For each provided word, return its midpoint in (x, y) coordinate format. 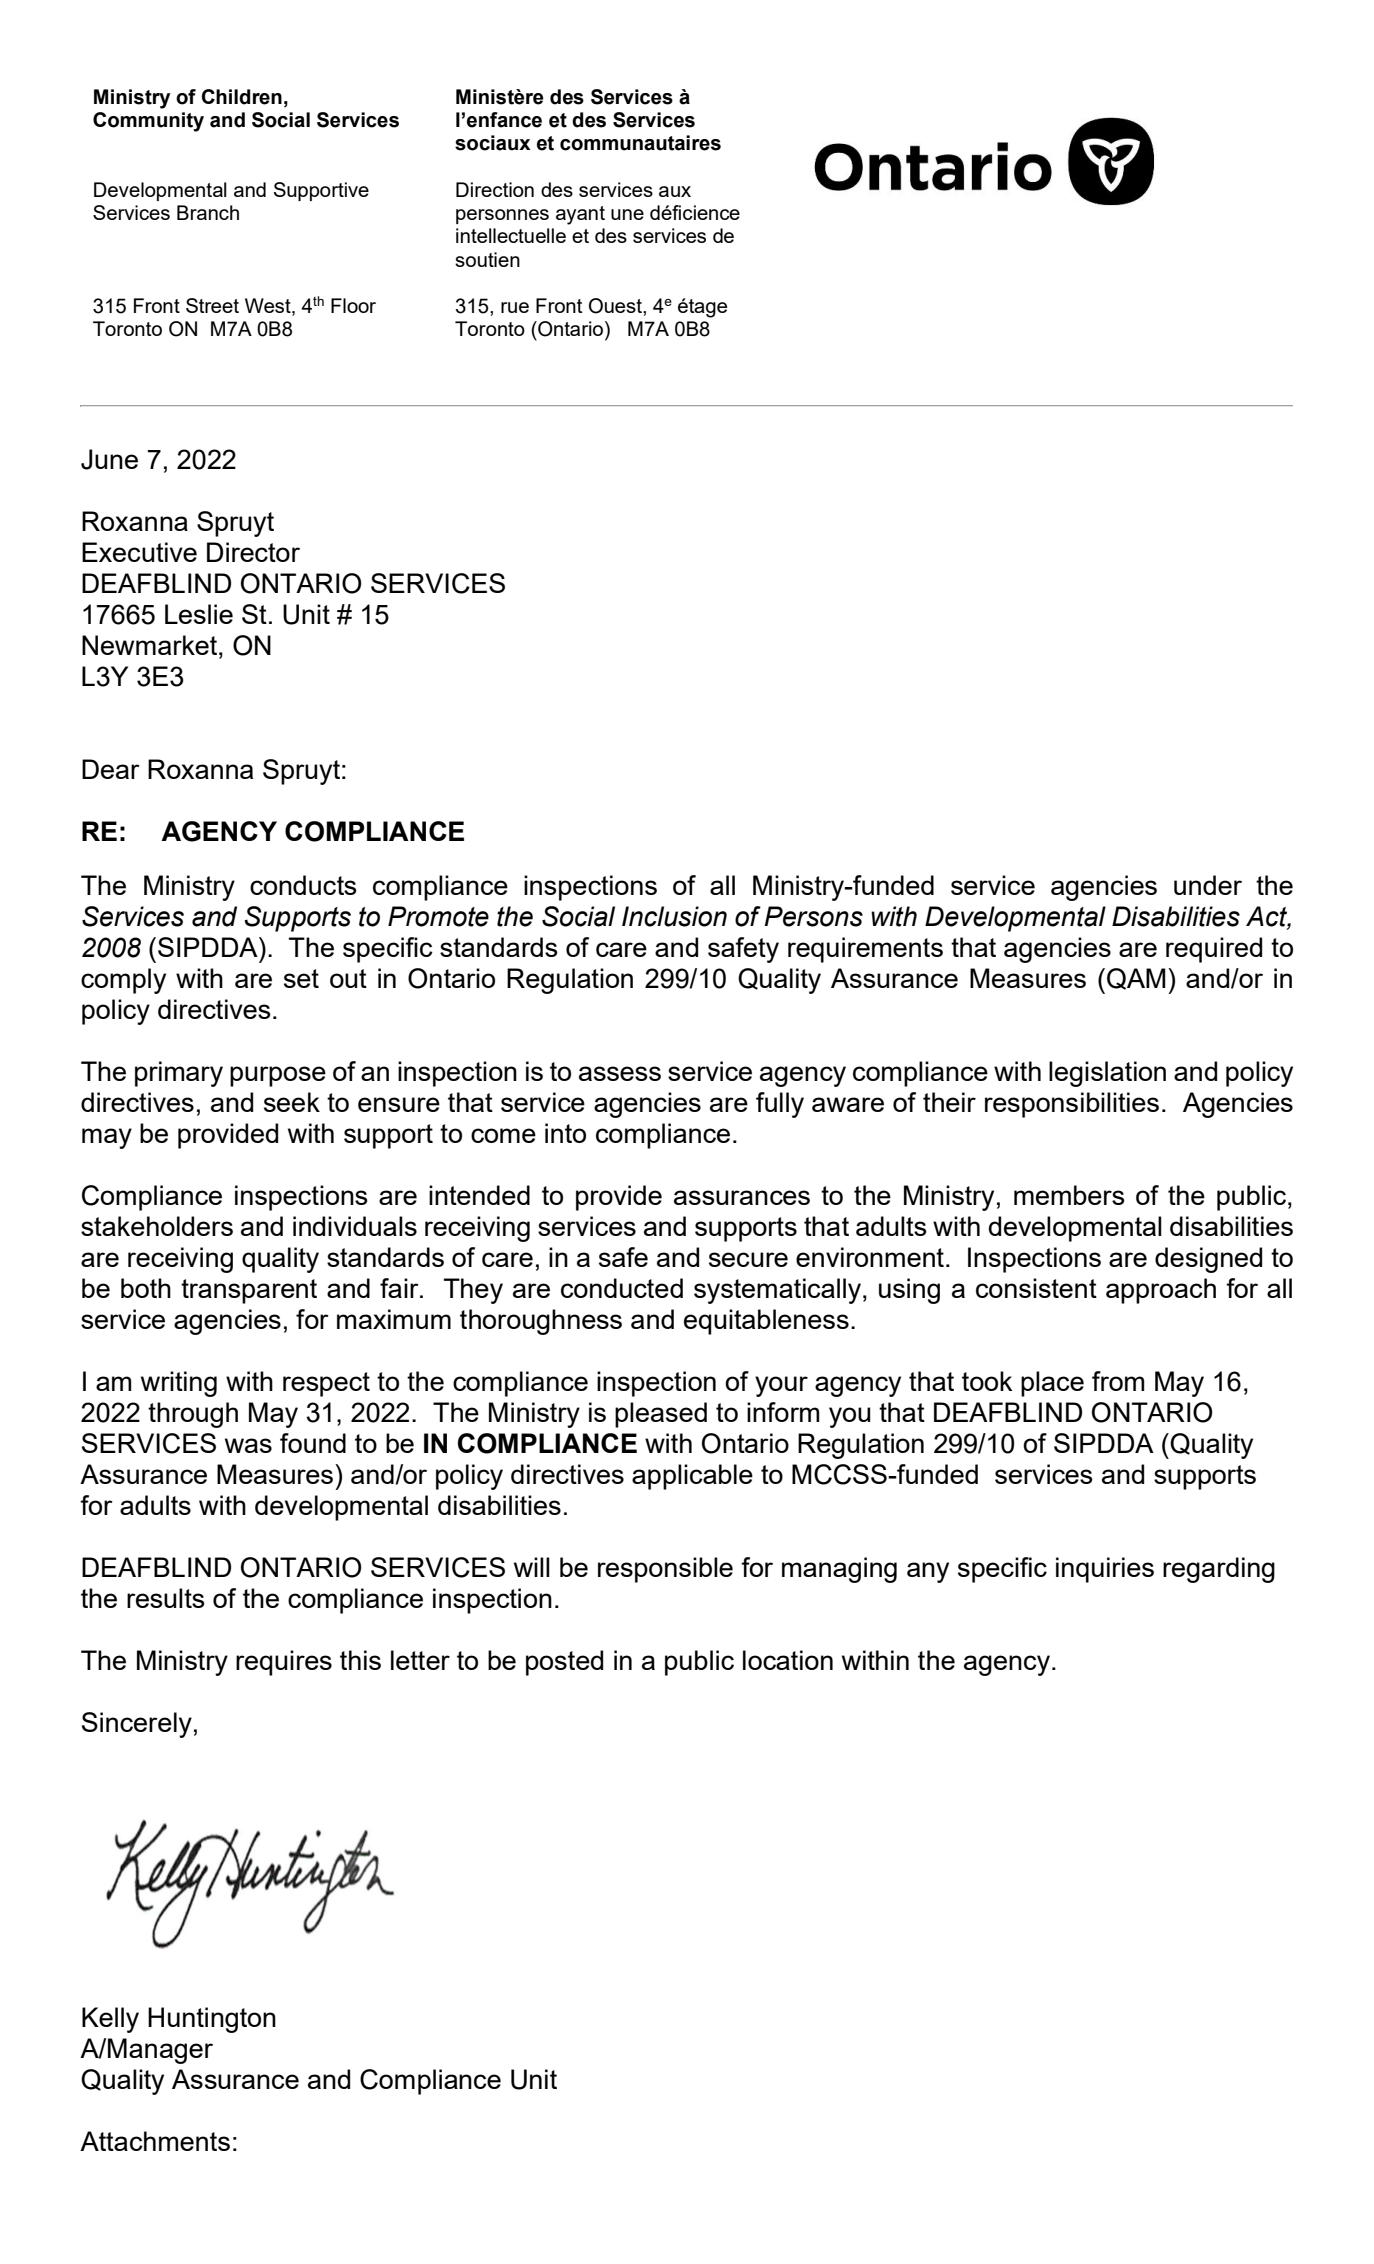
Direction (495, 189)
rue (515, 307)
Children (242, 97)
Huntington (212, 2020)
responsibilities (1072, 1105)
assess (620, 1073)
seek (292, 1102)
